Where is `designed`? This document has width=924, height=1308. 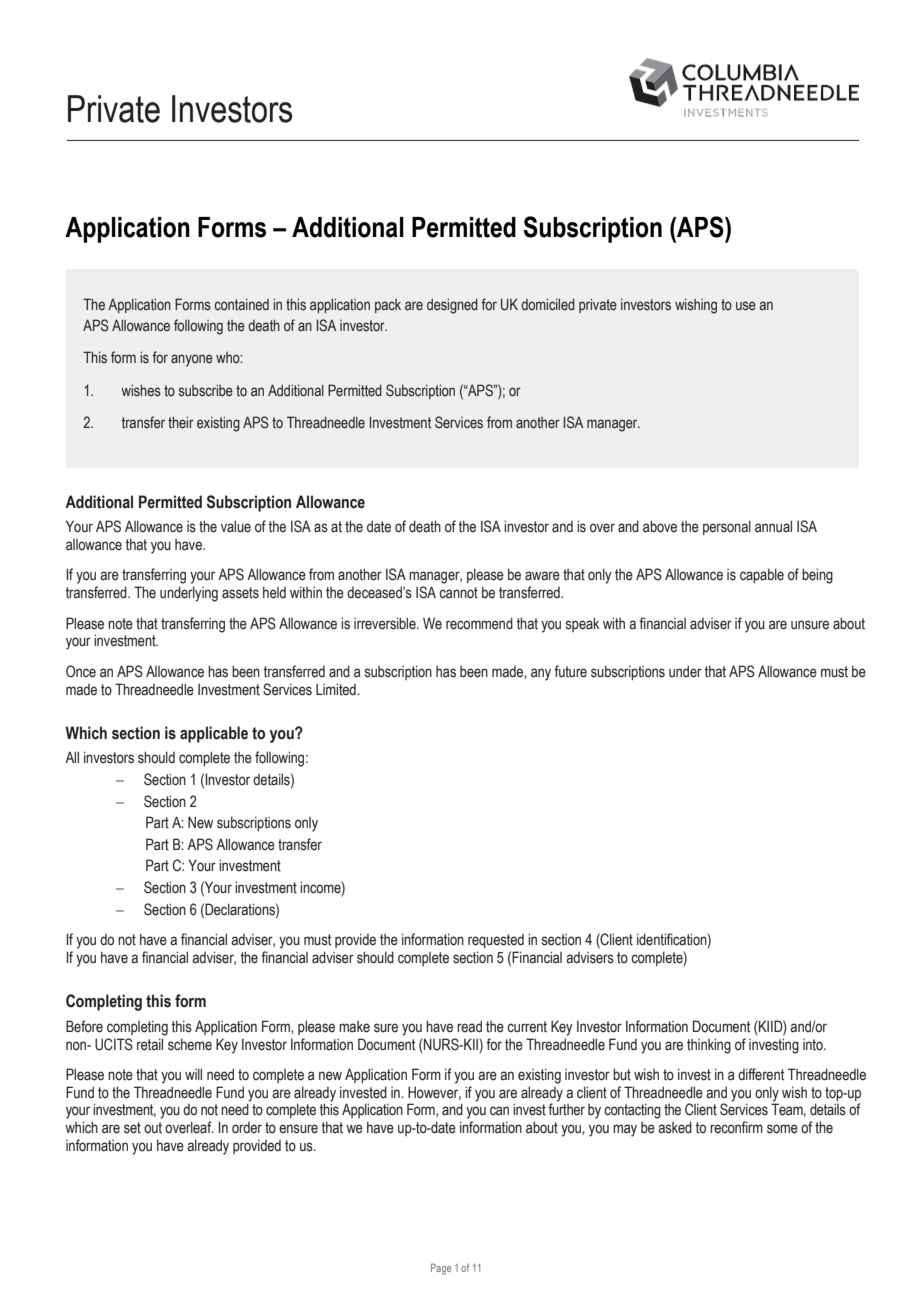
designed is located at coordinates (452, 306).
